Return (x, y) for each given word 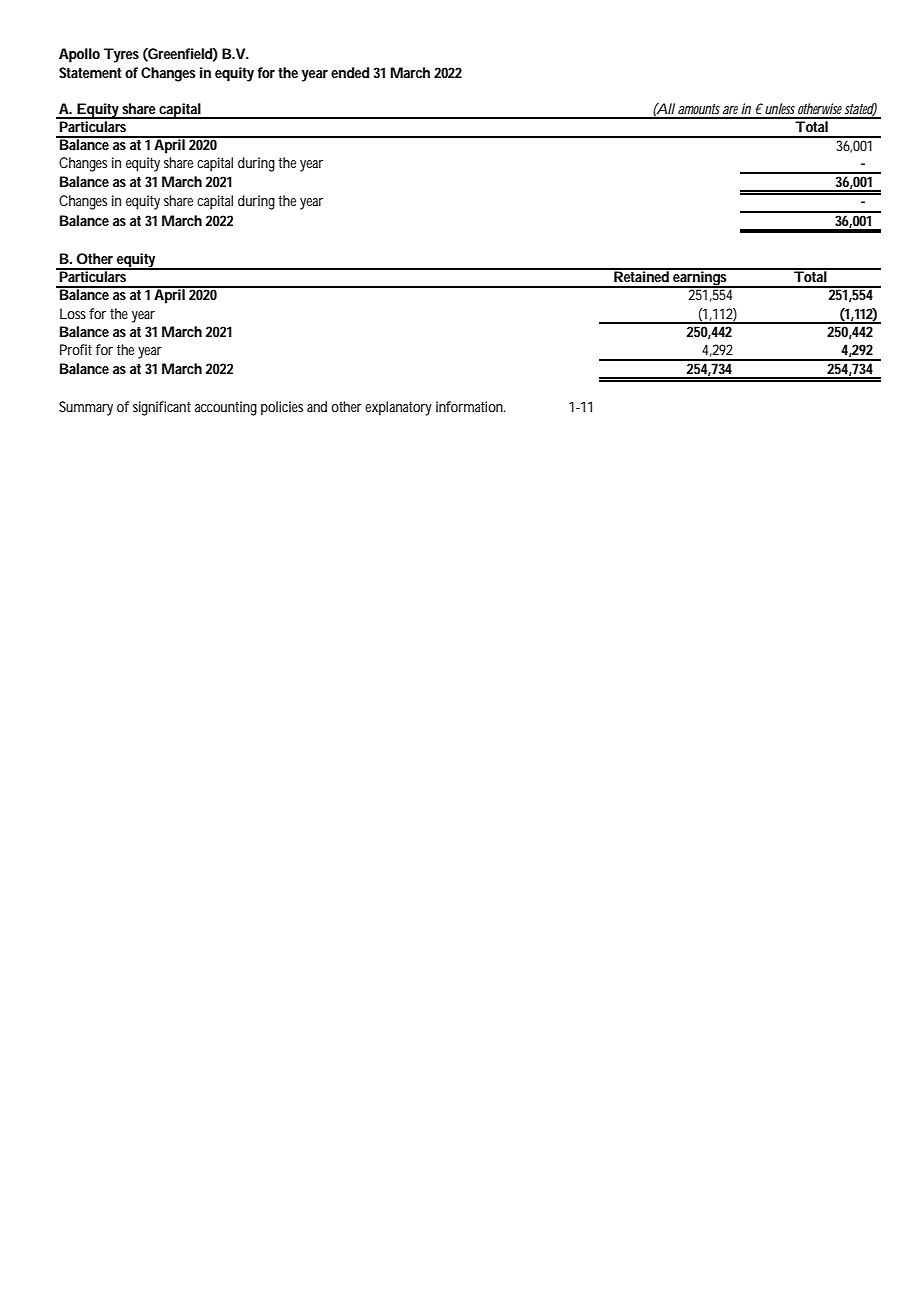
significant (162, 408)
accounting (226, 408)
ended (350, 72)
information (471, 406)
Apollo (79, 55)
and (317, 406)
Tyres (121, 55)
